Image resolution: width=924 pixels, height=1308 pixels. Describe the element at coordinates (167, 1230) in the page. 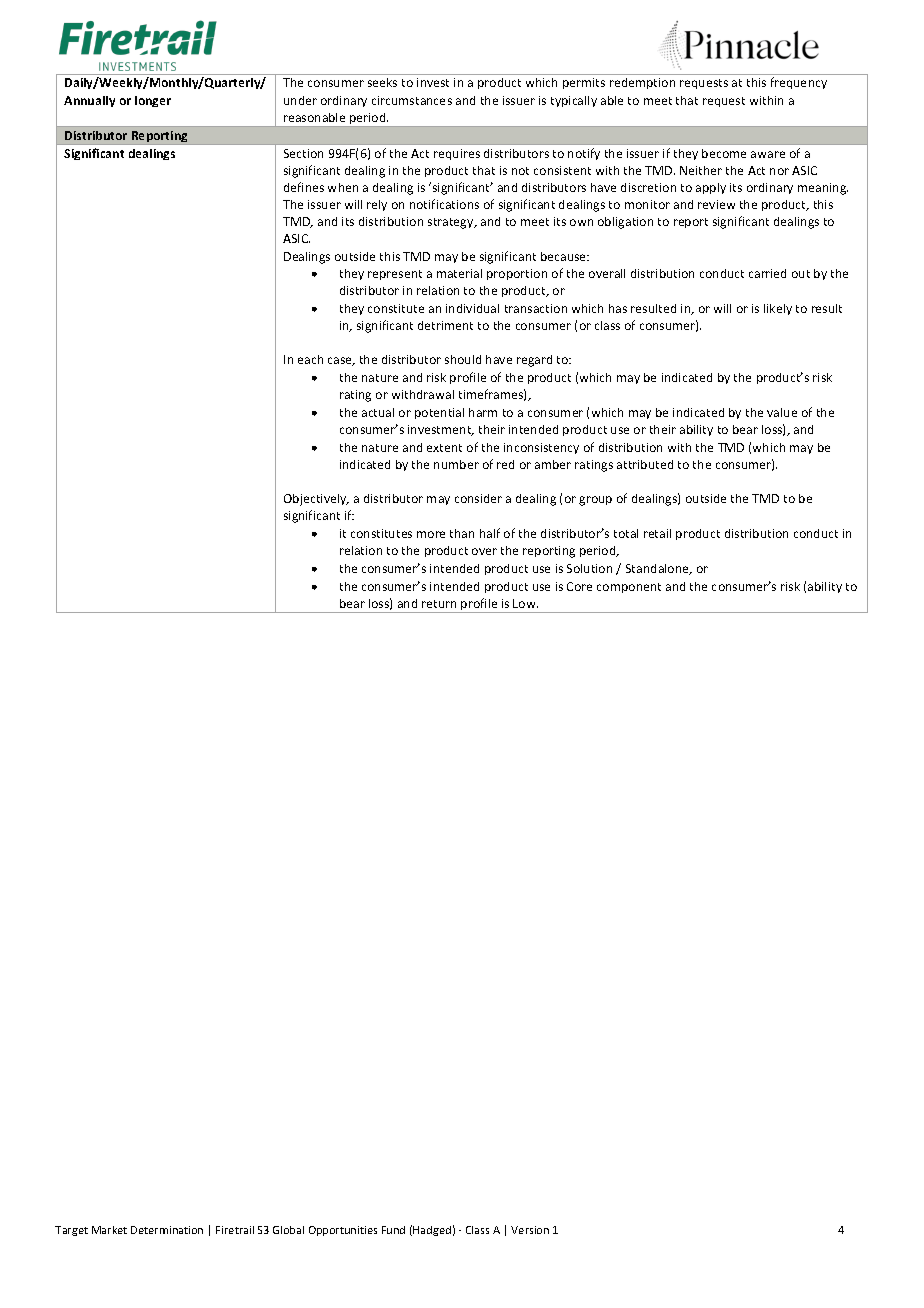

I see `Determination` at that location.
